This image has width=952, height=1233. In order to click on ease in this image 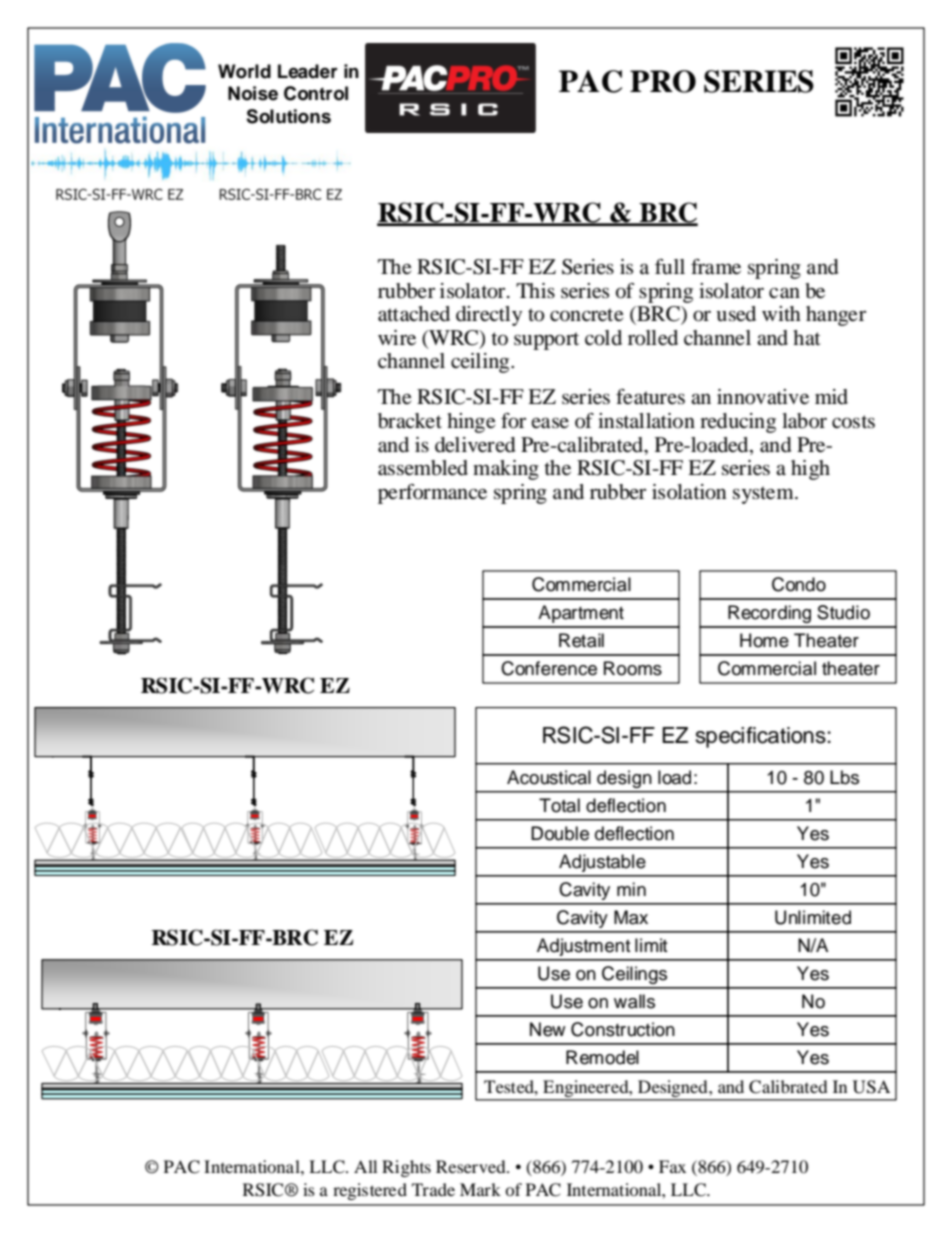, I will do `click(550, 423)`.
